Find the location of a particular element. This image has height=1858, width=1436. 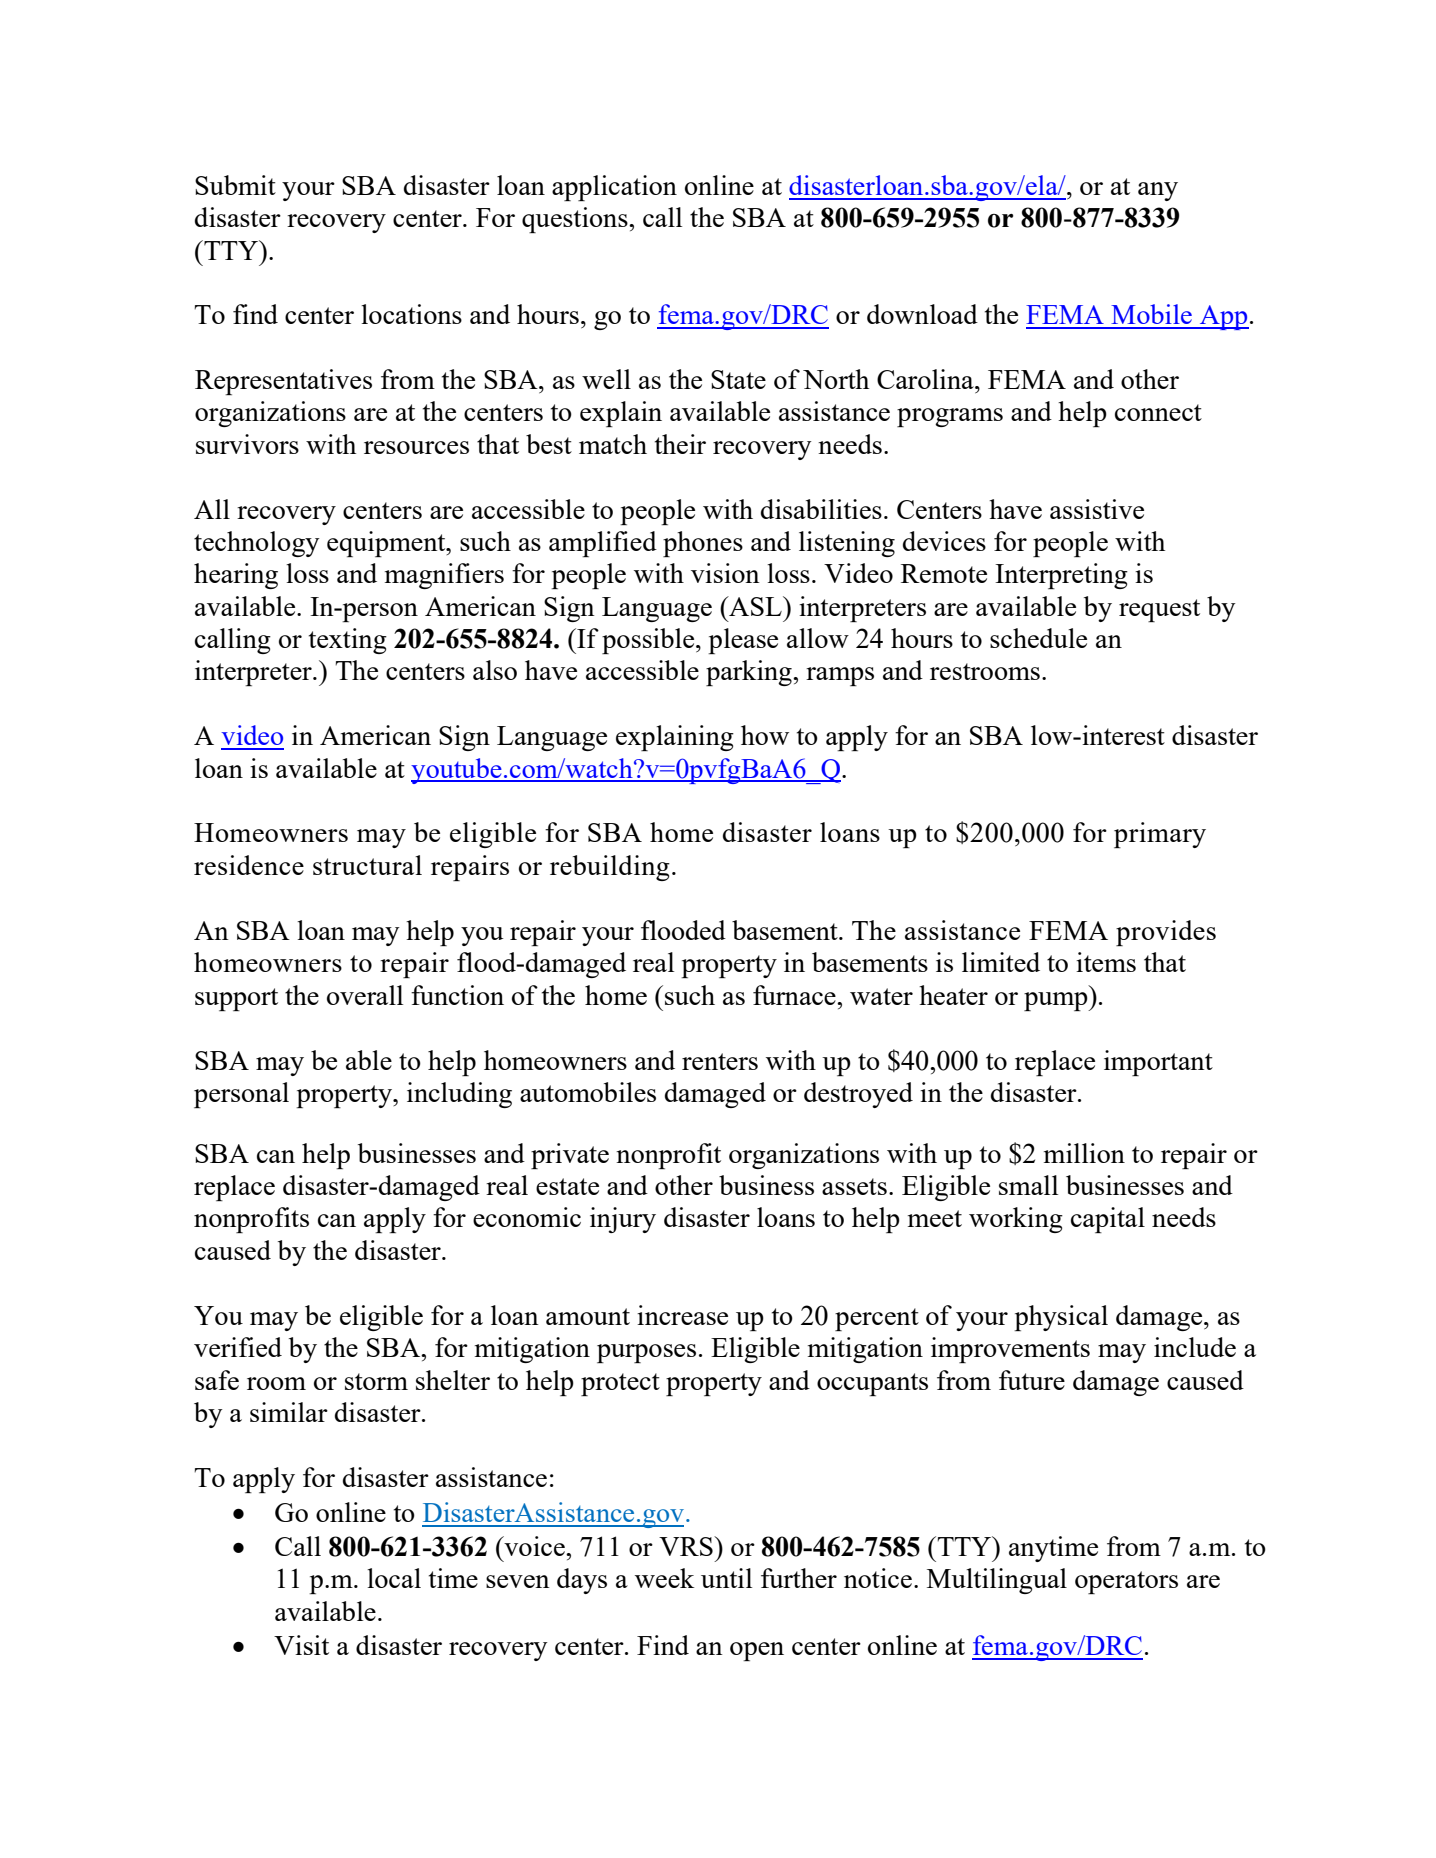

download is located at coordinates (922, 314).
